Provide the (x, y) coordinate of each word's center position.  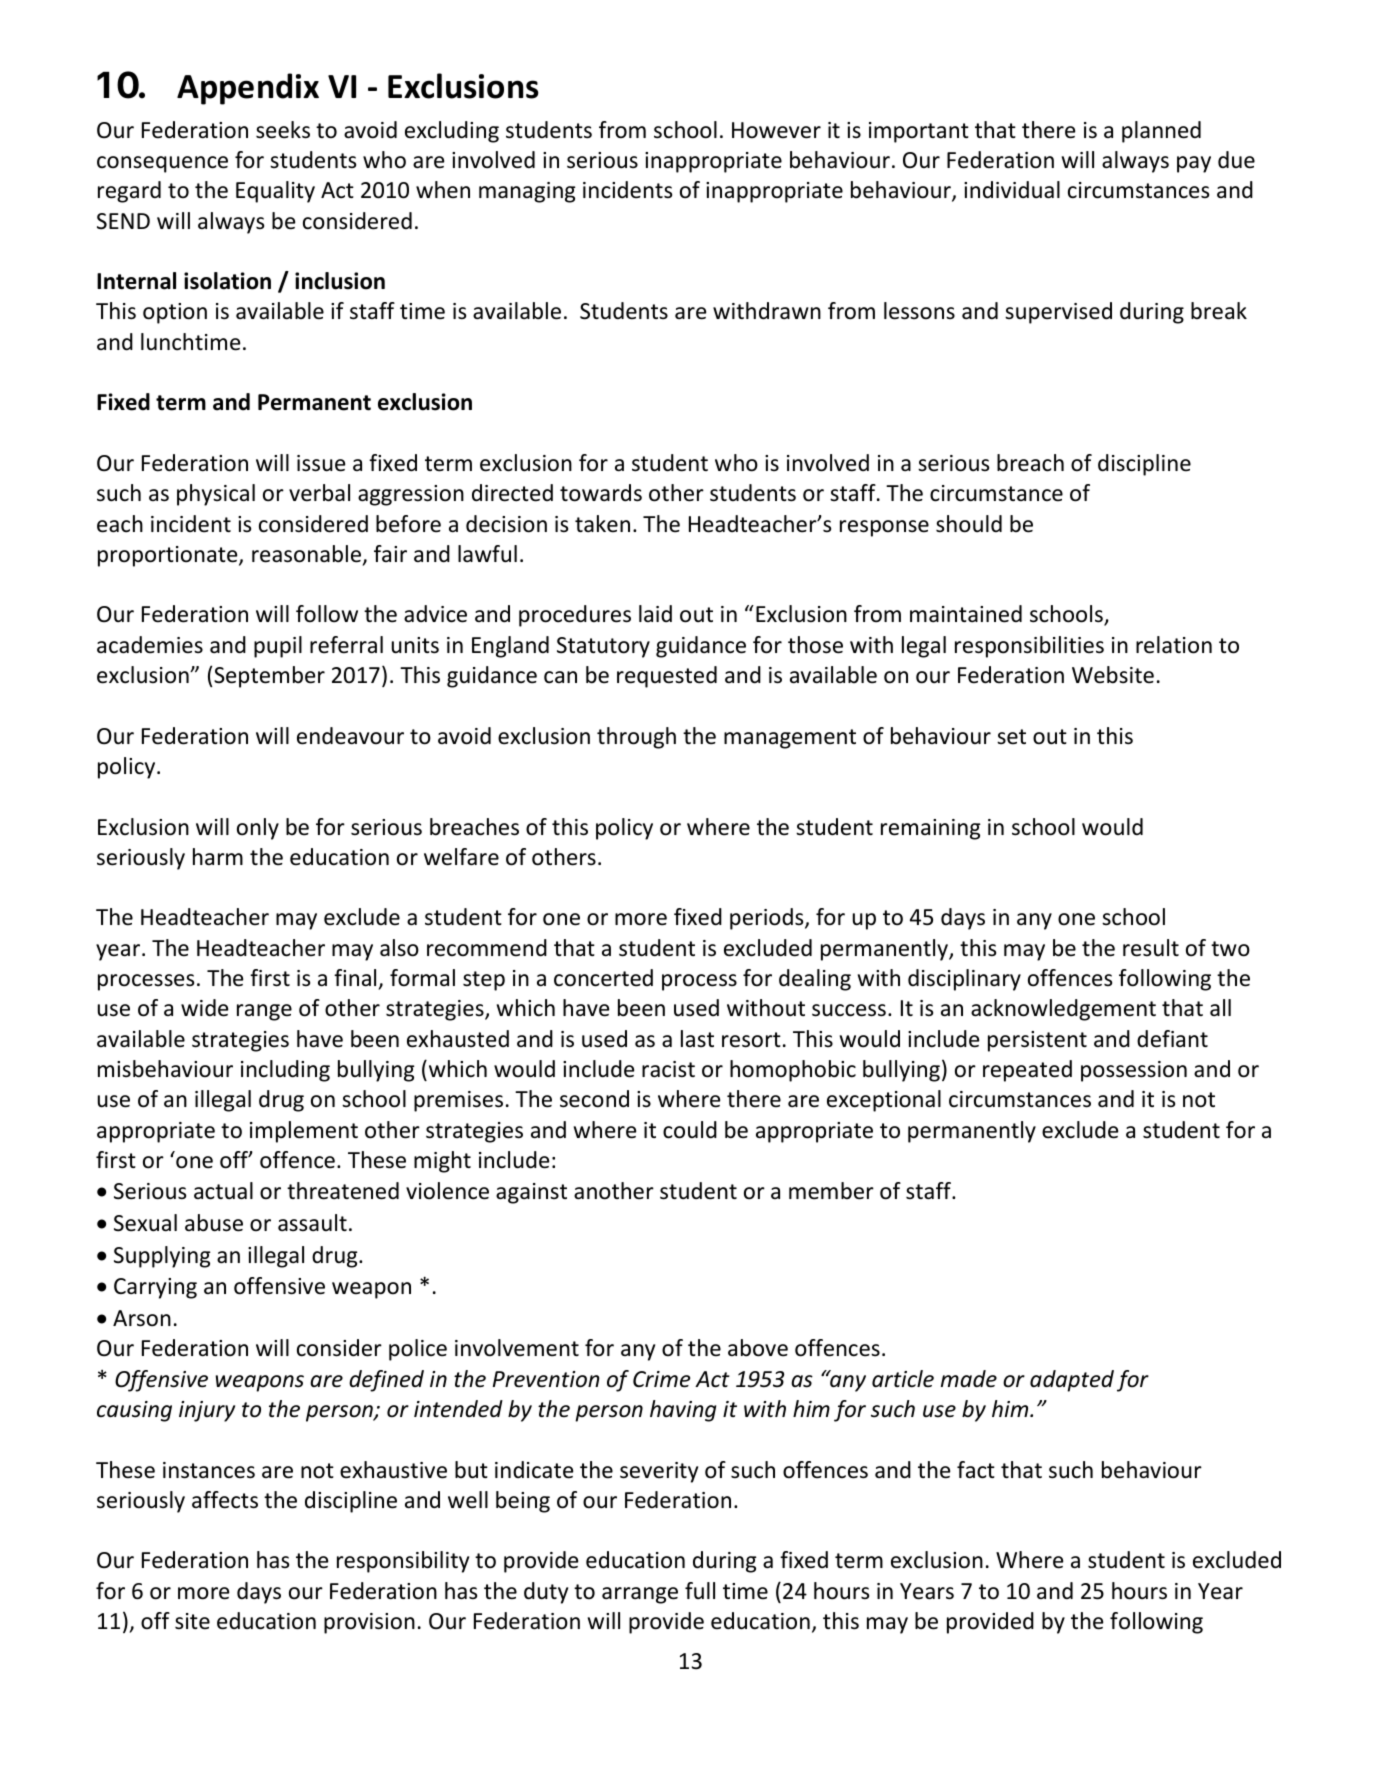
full (700, 1591)
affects (225, 1500)
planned (1161, 132)
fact (976, 1470)
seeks (283, 130)
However (776, 130)
